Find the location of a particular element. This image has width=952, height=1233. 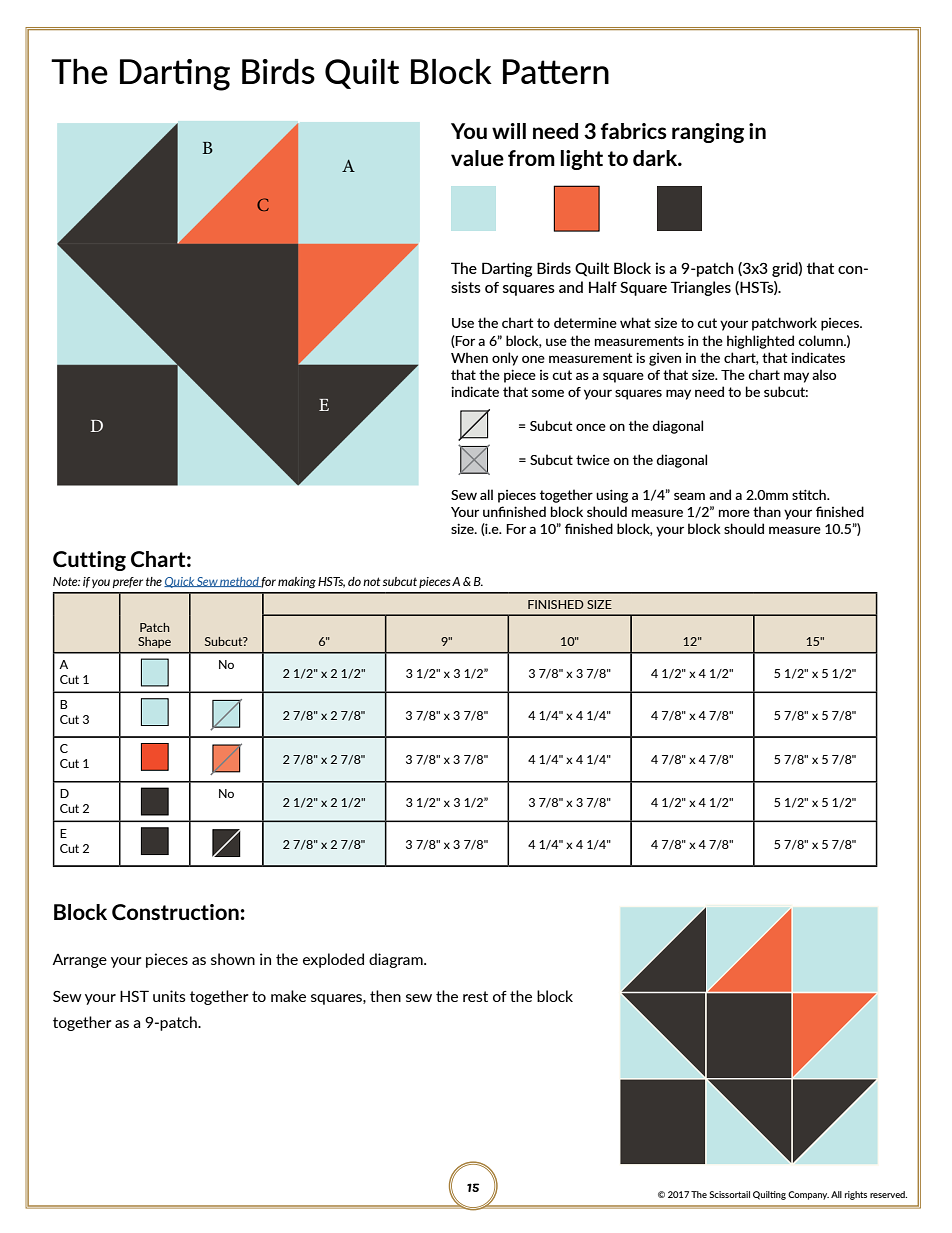

value is located at coordinates (477, 158).
